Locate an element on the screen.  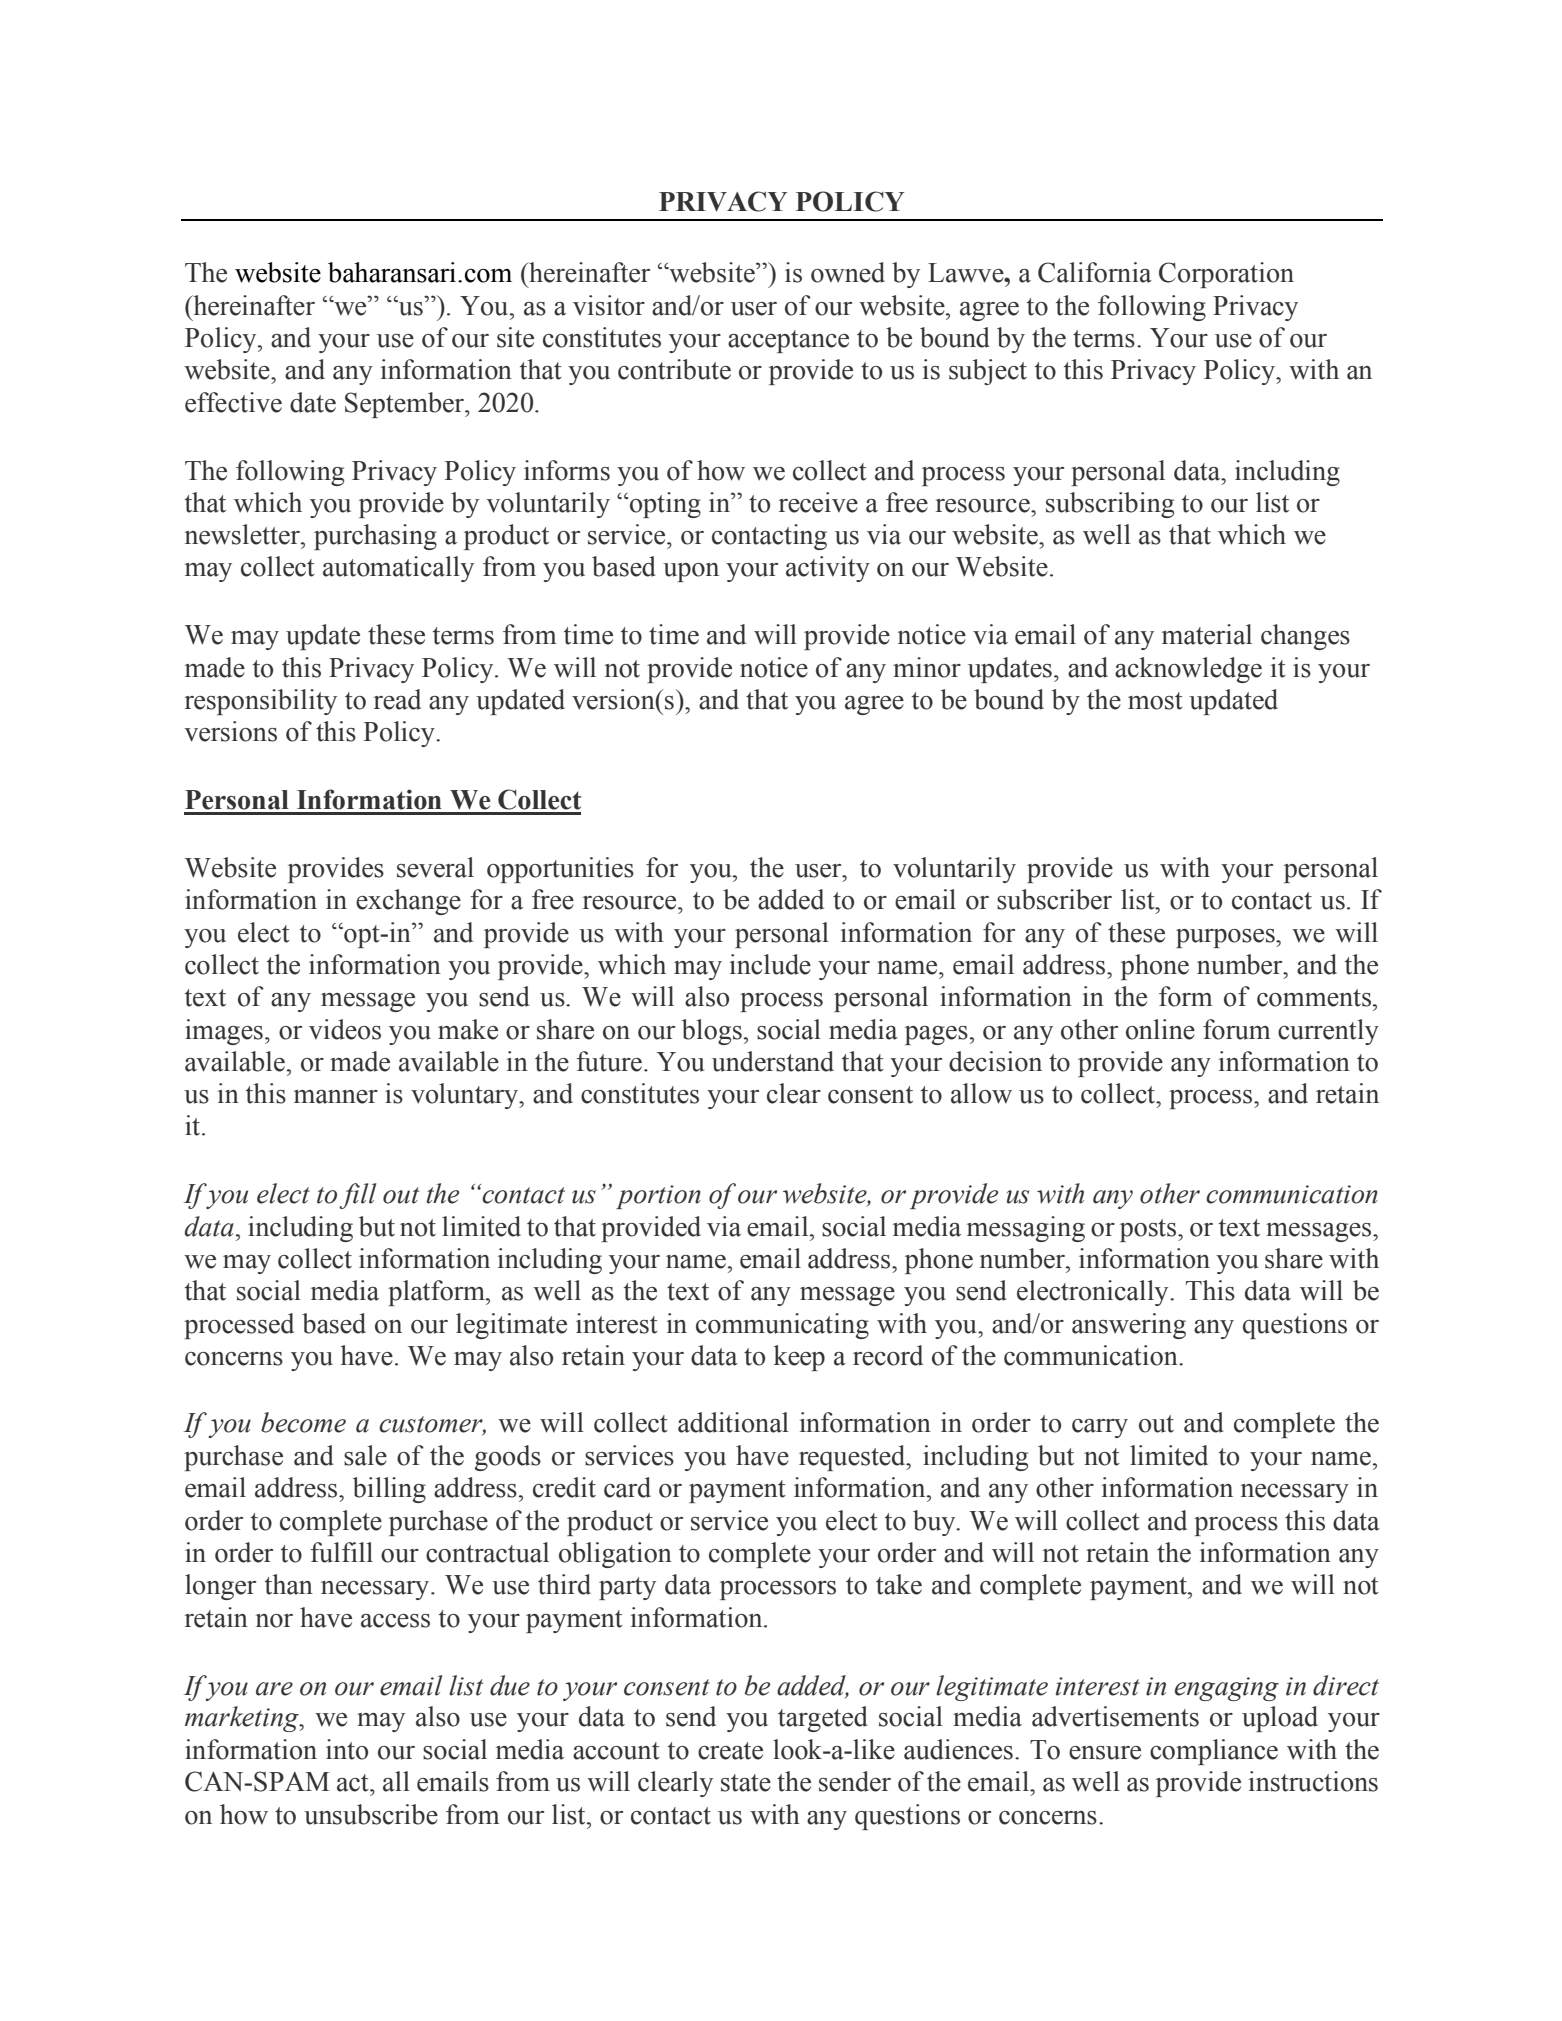
communicating is located at coordinates (782, 1326).
